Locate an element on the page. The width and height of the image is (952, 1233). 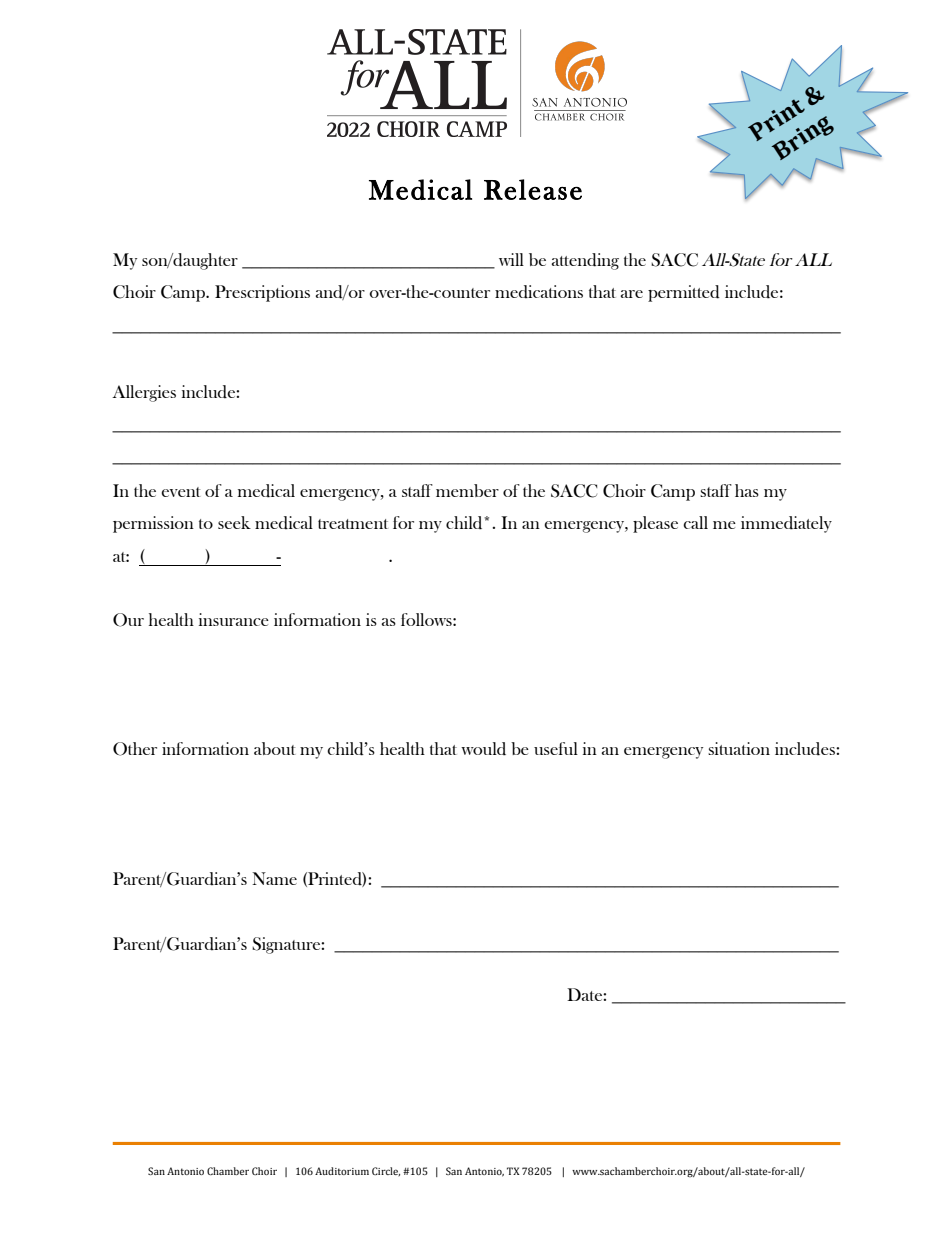
would is located at coordinates (483, 749).
